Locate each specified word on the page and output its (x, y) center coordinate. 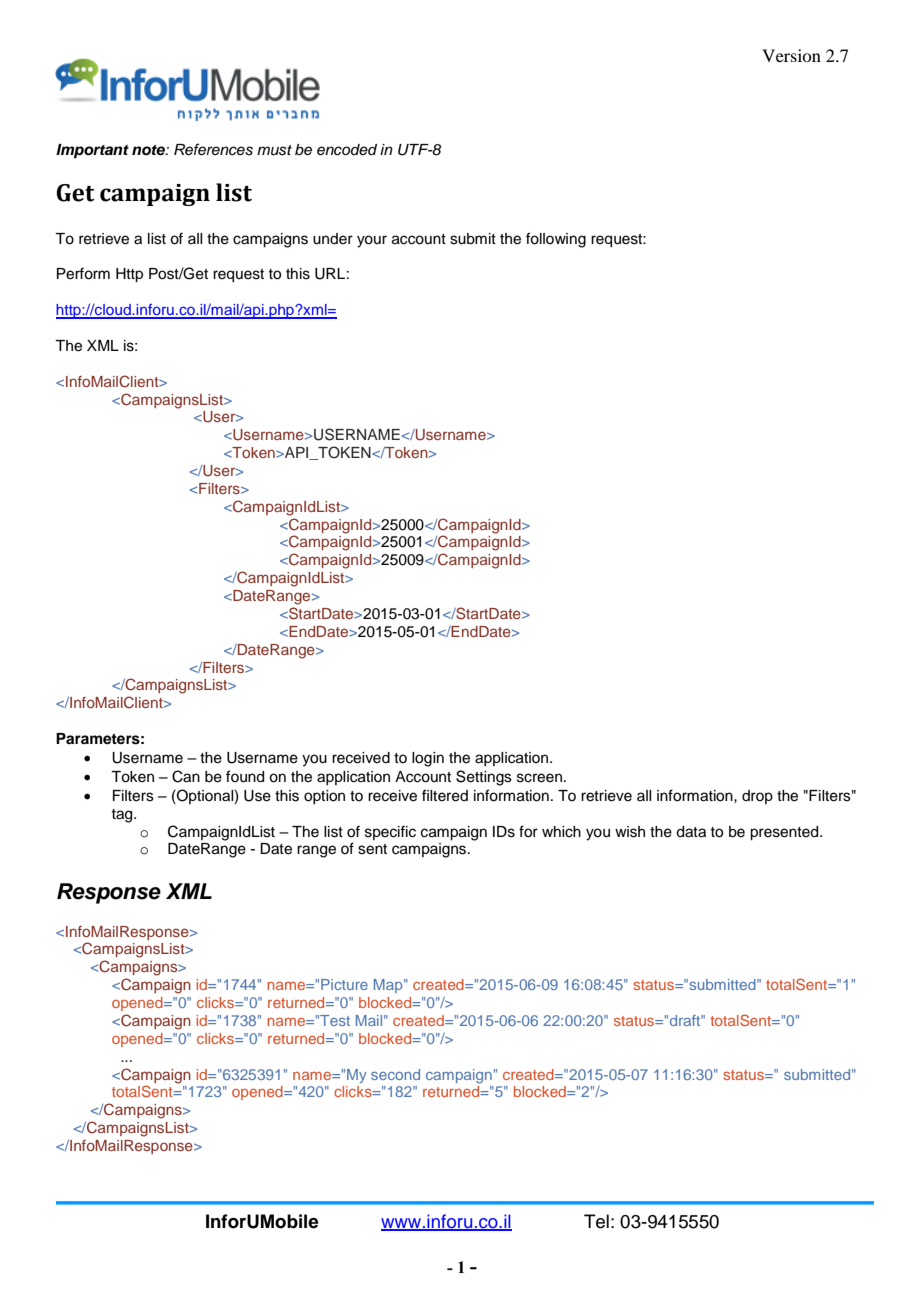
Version (791, 55)
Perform (83, 273)
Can (186, 776)
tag (123, 816)
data (691, 832)
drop (757, 797)
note (149, 150)
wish (630, 832)
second (395, 1074)
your (372, 241)
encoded (347, 150)
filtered (445, 795)
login (428, 759)
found (245, 776)
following (556, 240)
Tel (596, 1221)
